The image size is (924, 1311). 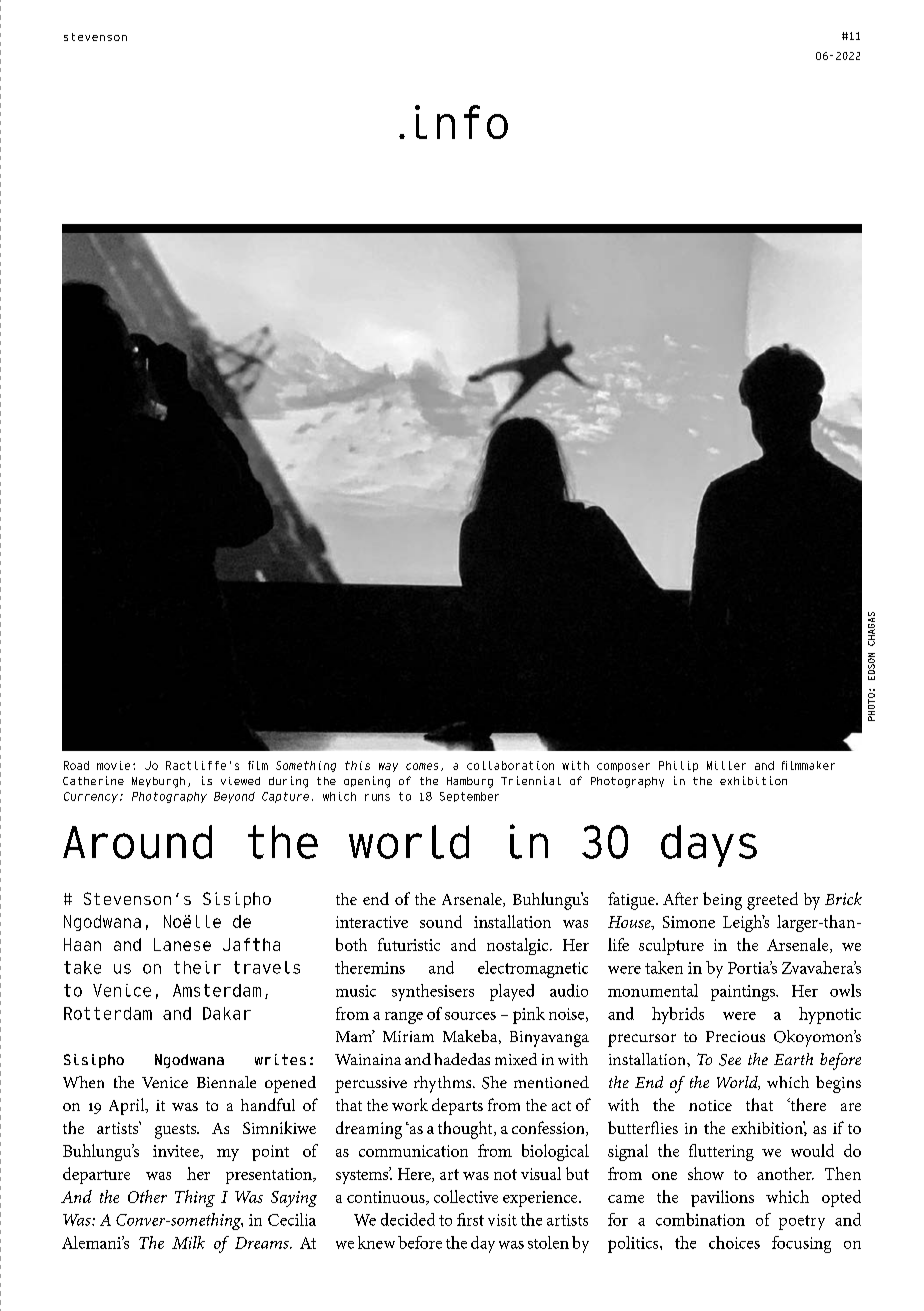 I want to click on collaboration, so click(x=510, y=765).
